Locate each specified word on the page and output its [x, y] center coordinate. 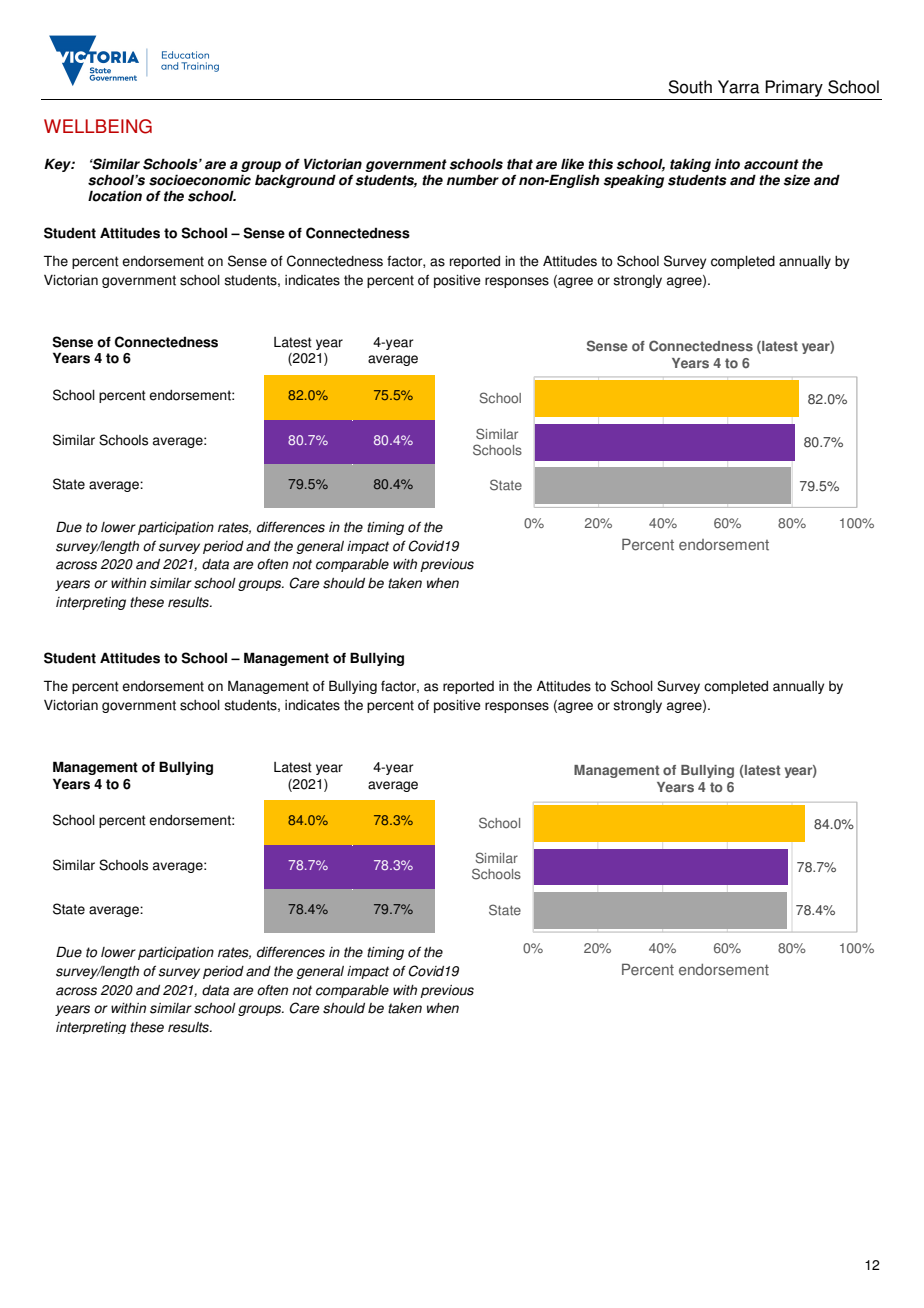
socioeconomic [200, 180]
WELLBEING [98, 126]
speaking [633, 181]
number [473, 180]
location [115, 196]
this [600, 164]
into [727, 164]
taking [690, 165]
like [572, 164]
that [520, 164]
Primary [794, 88]
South [690, 87]
